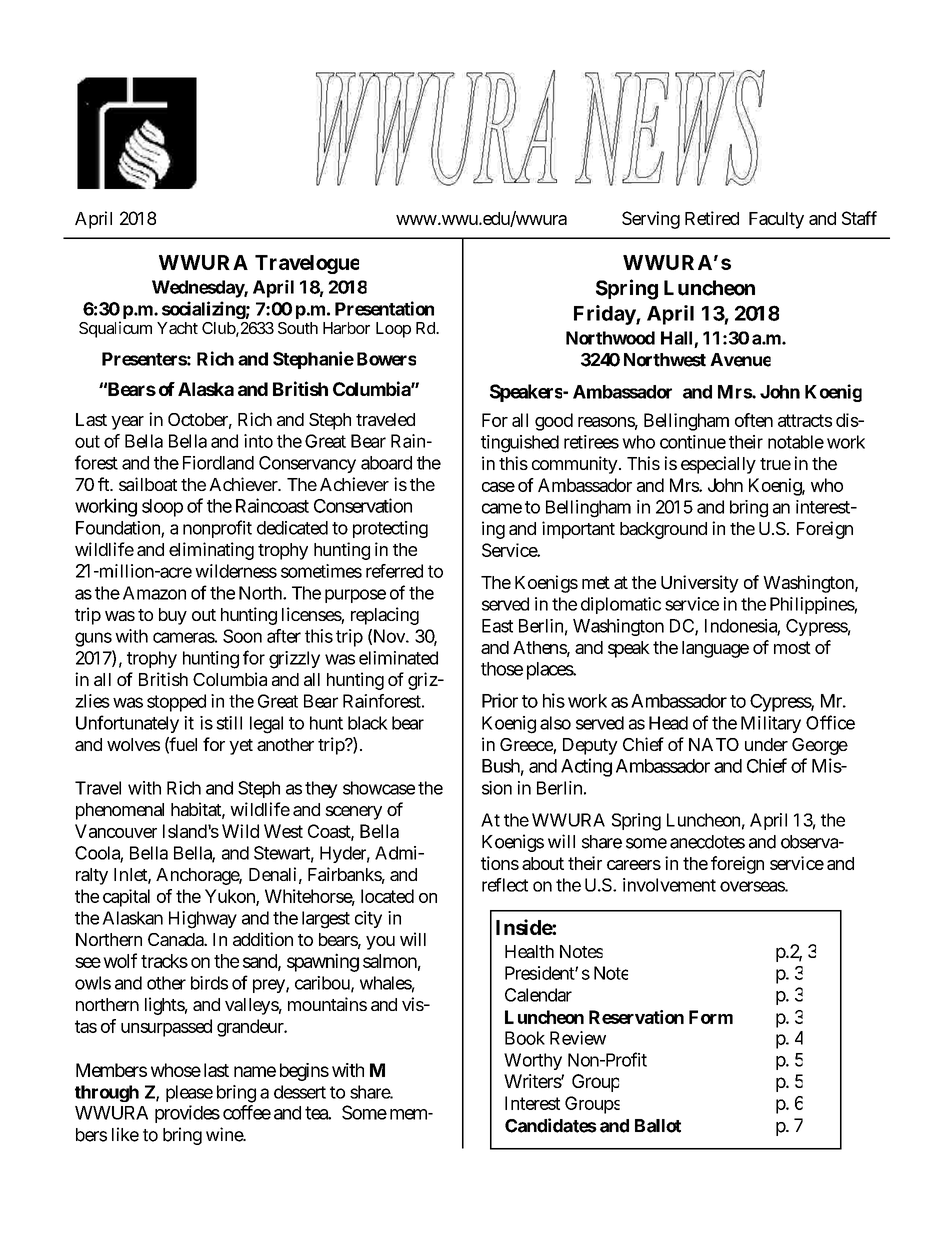 The image size is (952, 1233). What do you see at coordinates (384, 308) in the page?
I see `Presentation` at bounding box center [384, 308].
